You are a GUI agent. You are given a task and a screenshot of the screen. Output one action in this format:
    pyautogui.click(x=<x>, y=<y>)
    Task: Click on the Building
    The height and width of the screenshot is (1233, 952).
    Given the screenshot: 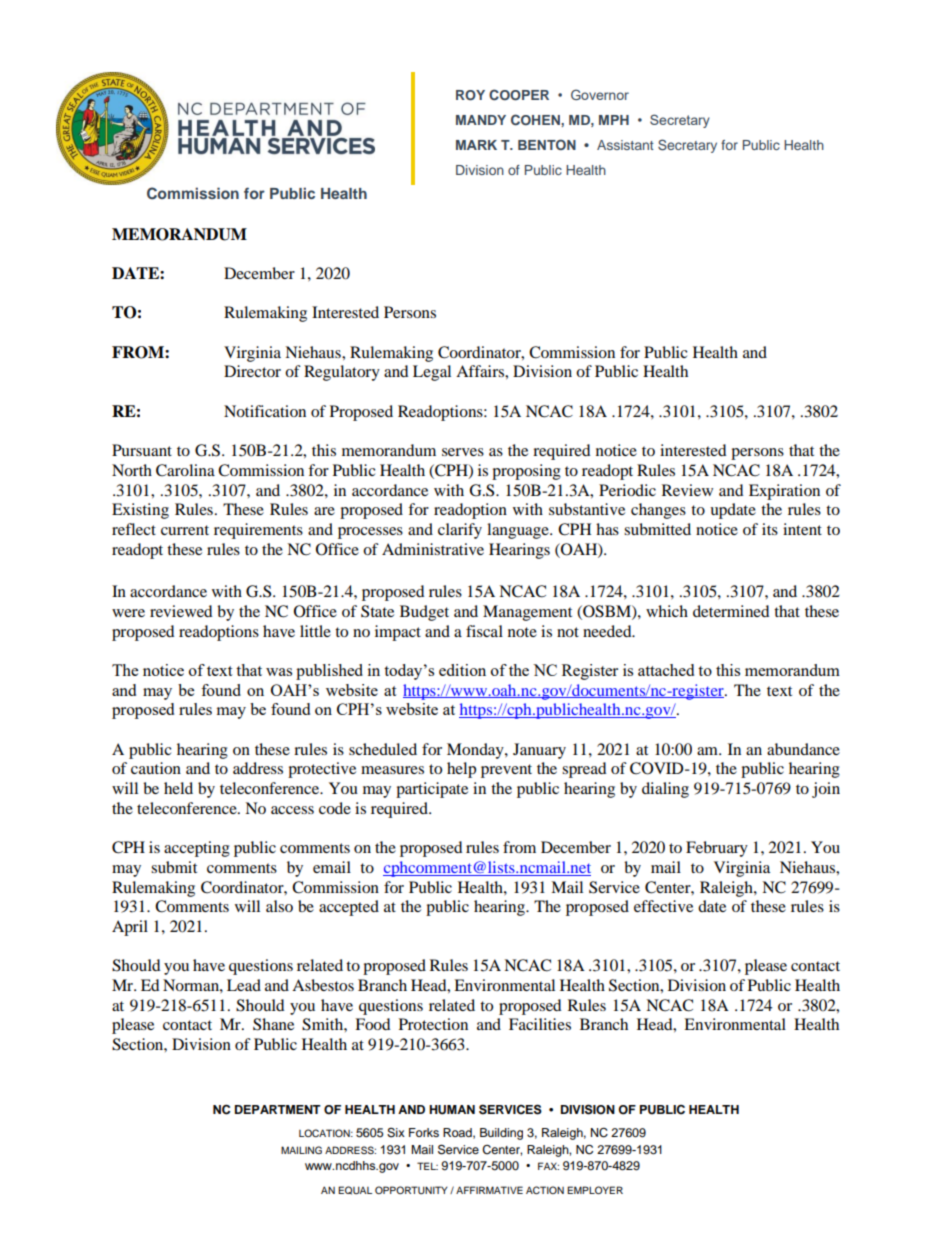 What is the action you would take?
    pyautogui.click(x=501, y=1134)
